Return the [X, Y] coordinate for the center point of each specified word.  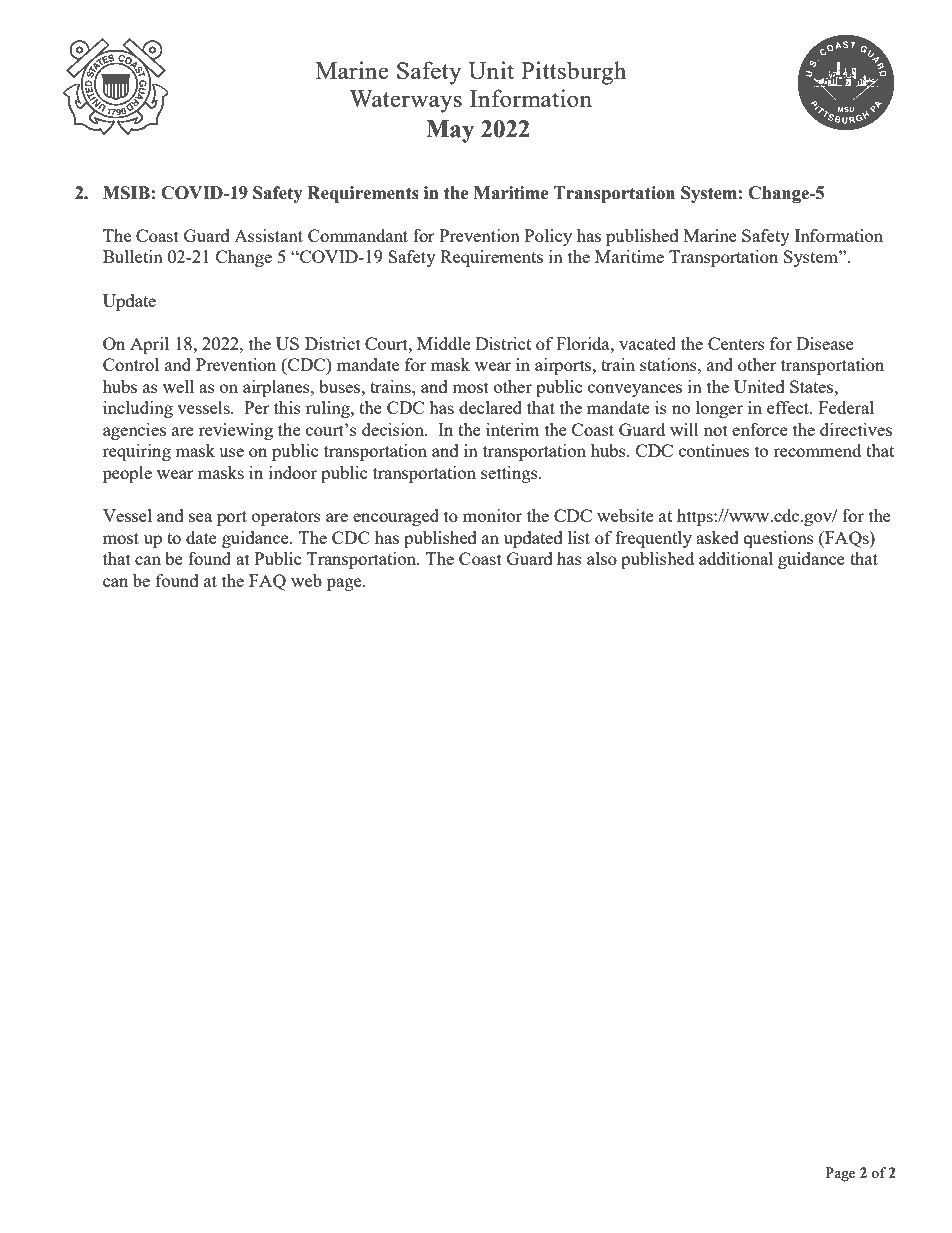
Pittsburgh [573, 73]
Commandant [358, 235]
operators [286, 518]
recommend [817, 450]
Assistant [268, 235]
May [450, 131]
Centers [736, 343]
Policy [548, 237]
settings [510, 474]
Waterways [405, 101]
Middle [444, 343]
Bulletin [133, 256]
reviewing [236, 431]
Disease [825, 343]
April [149, 345]
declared [490, 407]
